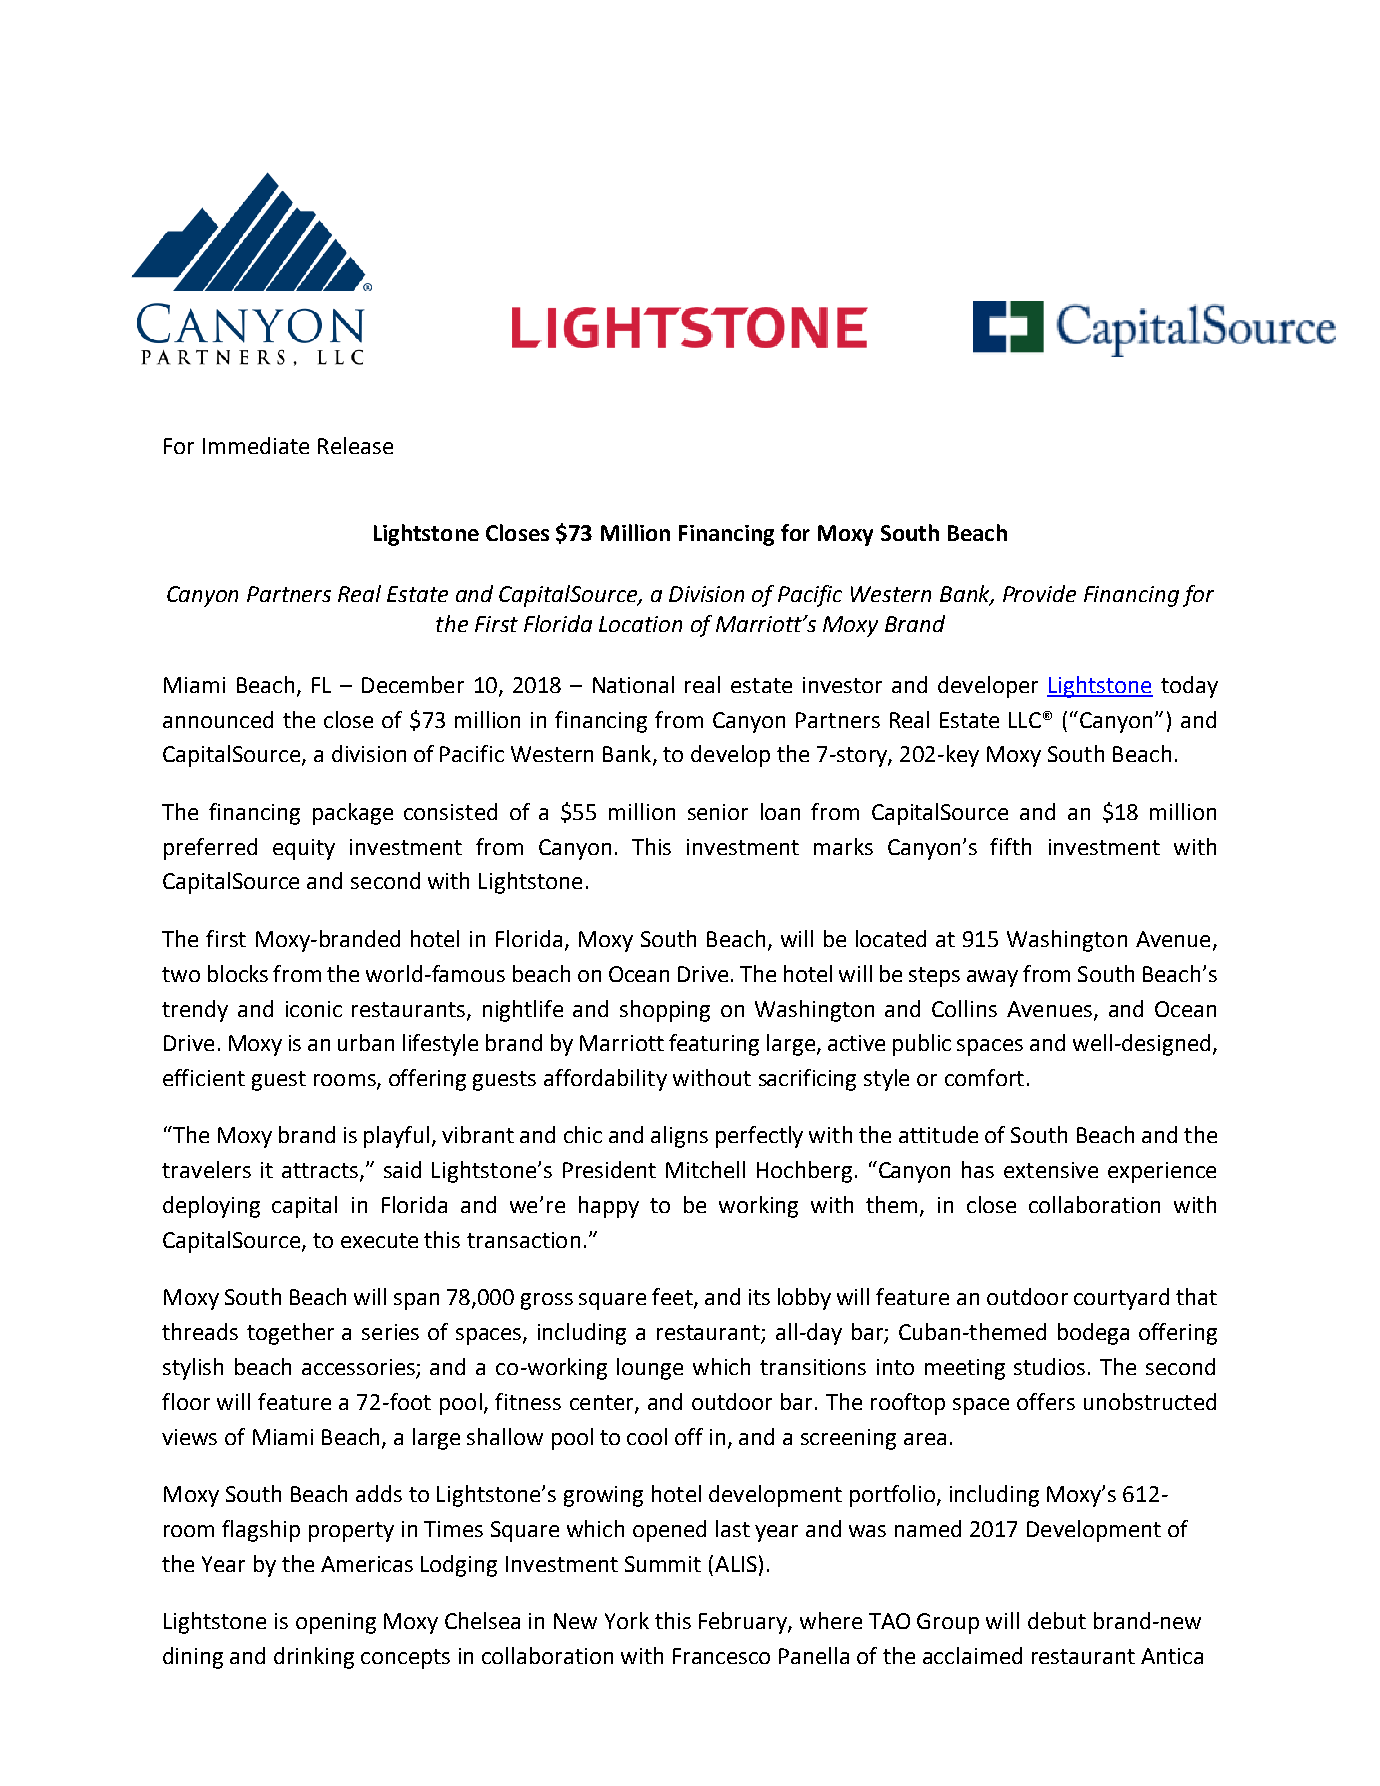 The height and width of the image is (1786, 1380). What do you see at coordinates (718, 812) in the image?
I see `senior` at bounding box center [718, 812].
